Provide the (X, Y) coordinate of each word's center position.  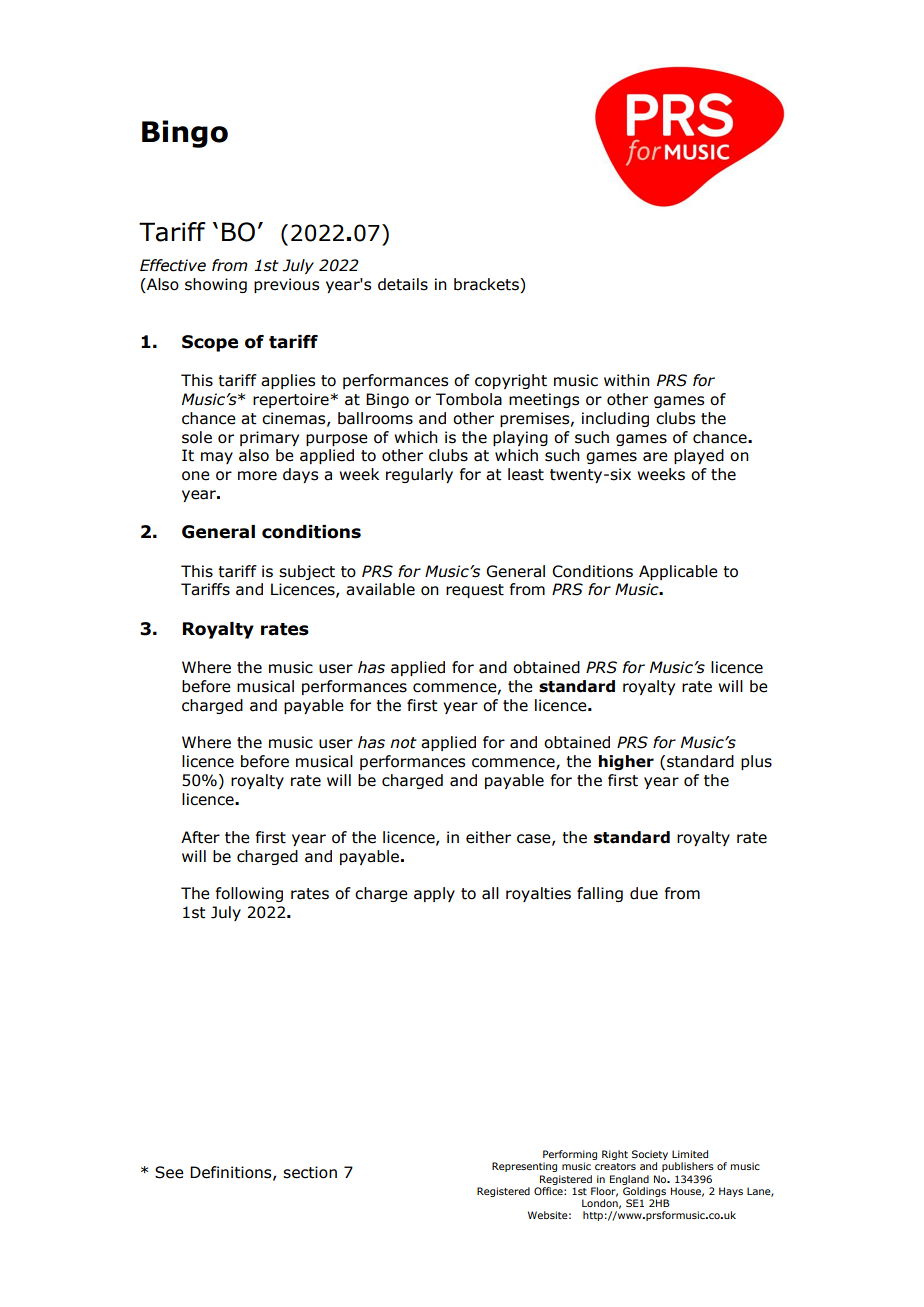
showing (216, 285)
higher (626, 762)
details (403, 284)
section (310, 1172)
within (627, 380)
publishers (688, 1167)
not (403, 743)
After (200, 837)
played (699, 456)
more (257, 476)
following (249, 894)
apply (434, 894)
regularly (419, 475)
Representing (524, 1167)
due (644, 893)
